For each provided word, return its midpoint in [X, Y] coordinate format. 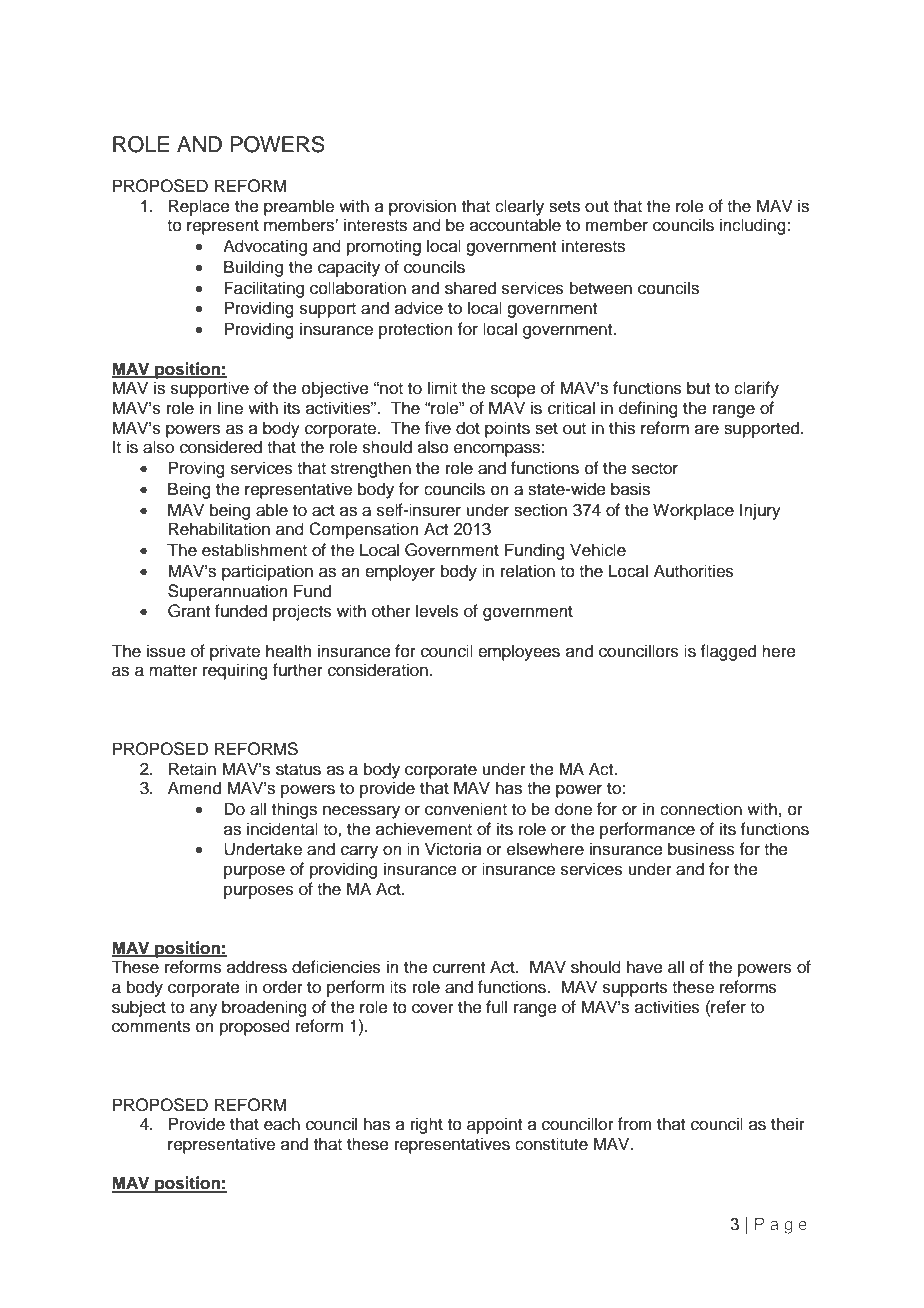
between [601, 288]
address [257, 967]
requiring [235, 671]
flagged [728, 652]
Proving [196, 469]
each [282, 1124]
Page [781, 1226]
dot [468, 428]
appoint [494, 1125]
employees [519, 652]
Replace [199, 207]
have [645, 967]
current [459, 968]
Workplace [693, 511]
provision [422, 207]
